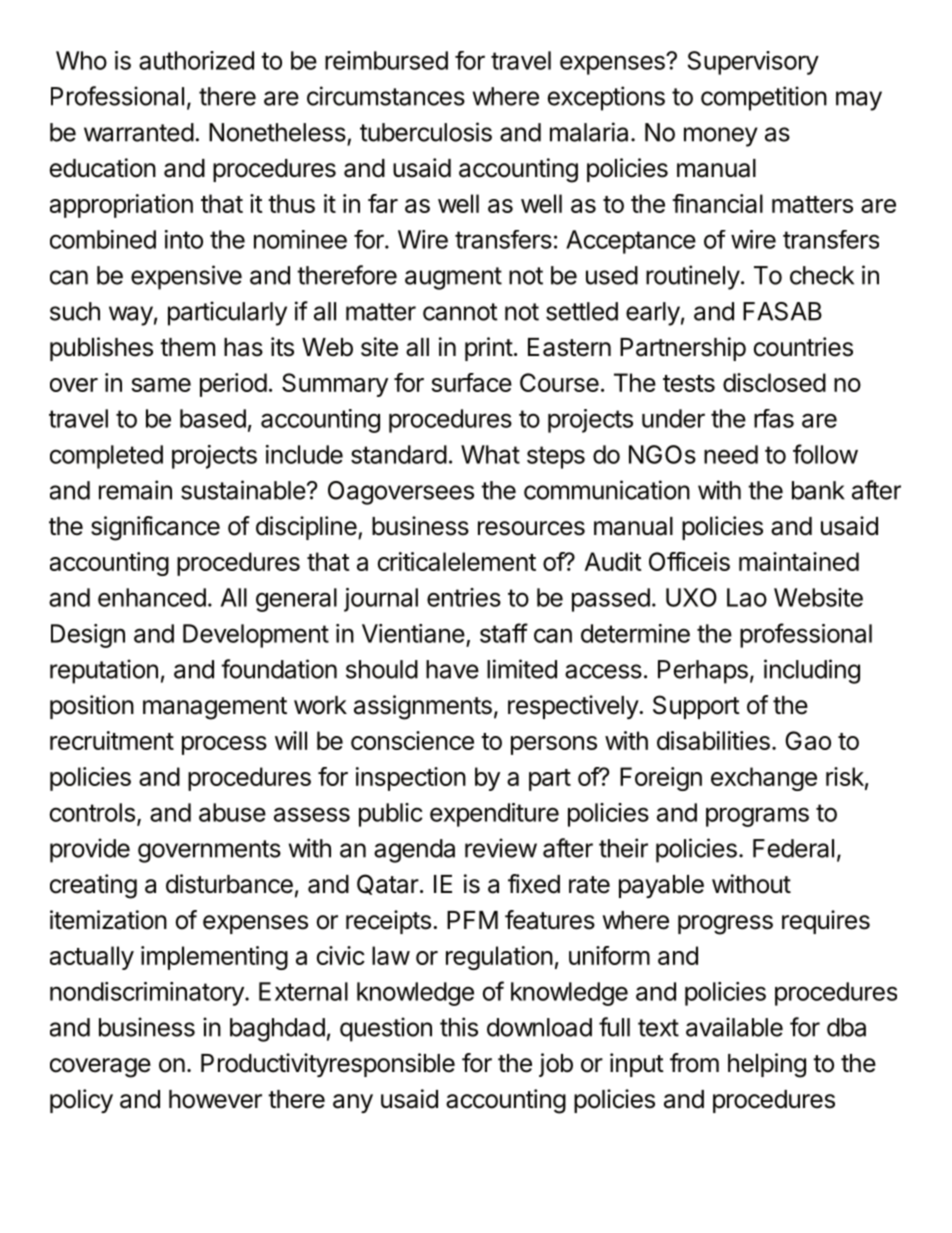 The height and width of the screenshot is (1233, 952). What do you see at coordinates (224, 745) in the screenshot?
I see `process` at bounding box center [224, 745].
